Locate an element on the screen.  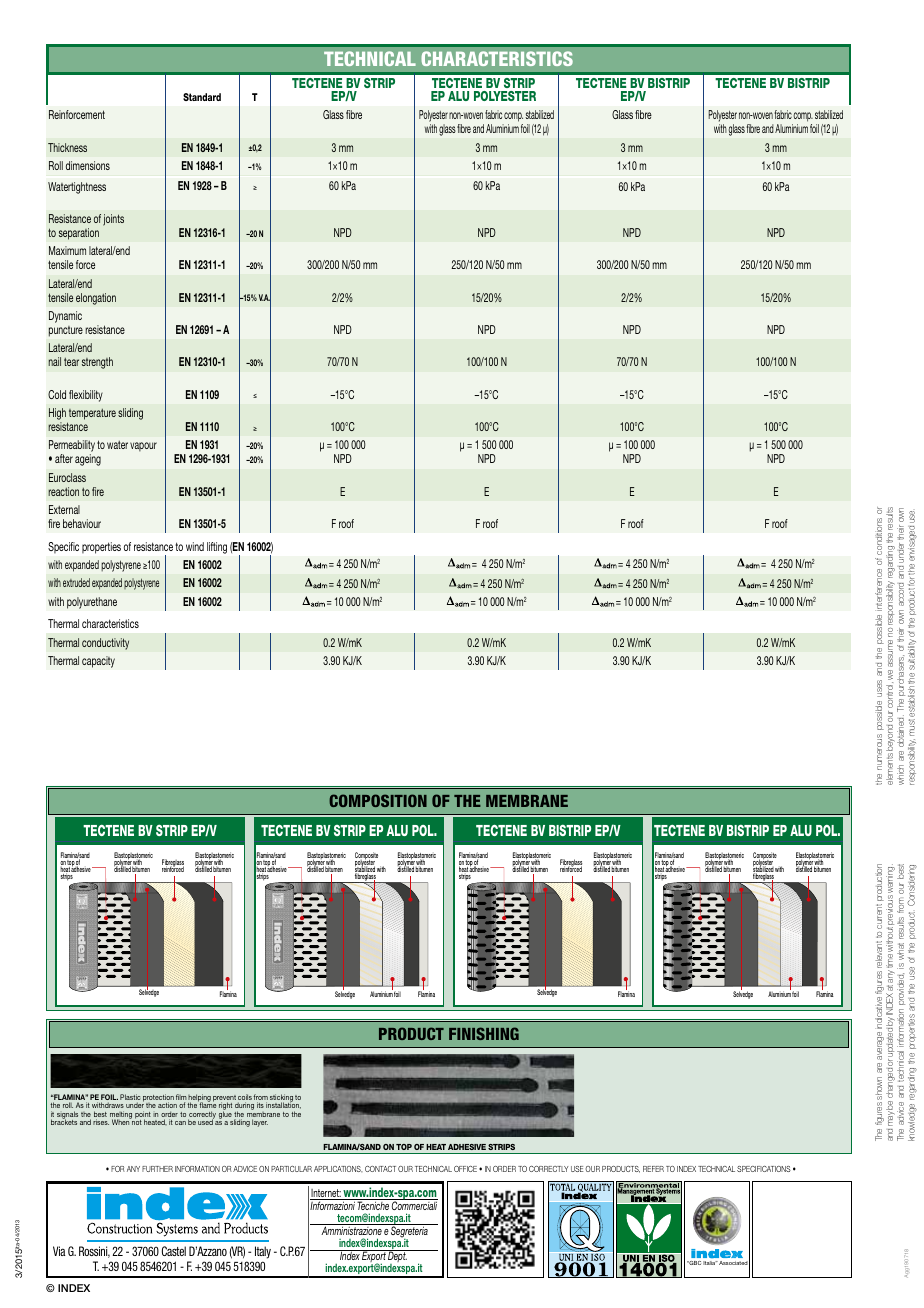
Italia is located at coordinates (710, 1263).
